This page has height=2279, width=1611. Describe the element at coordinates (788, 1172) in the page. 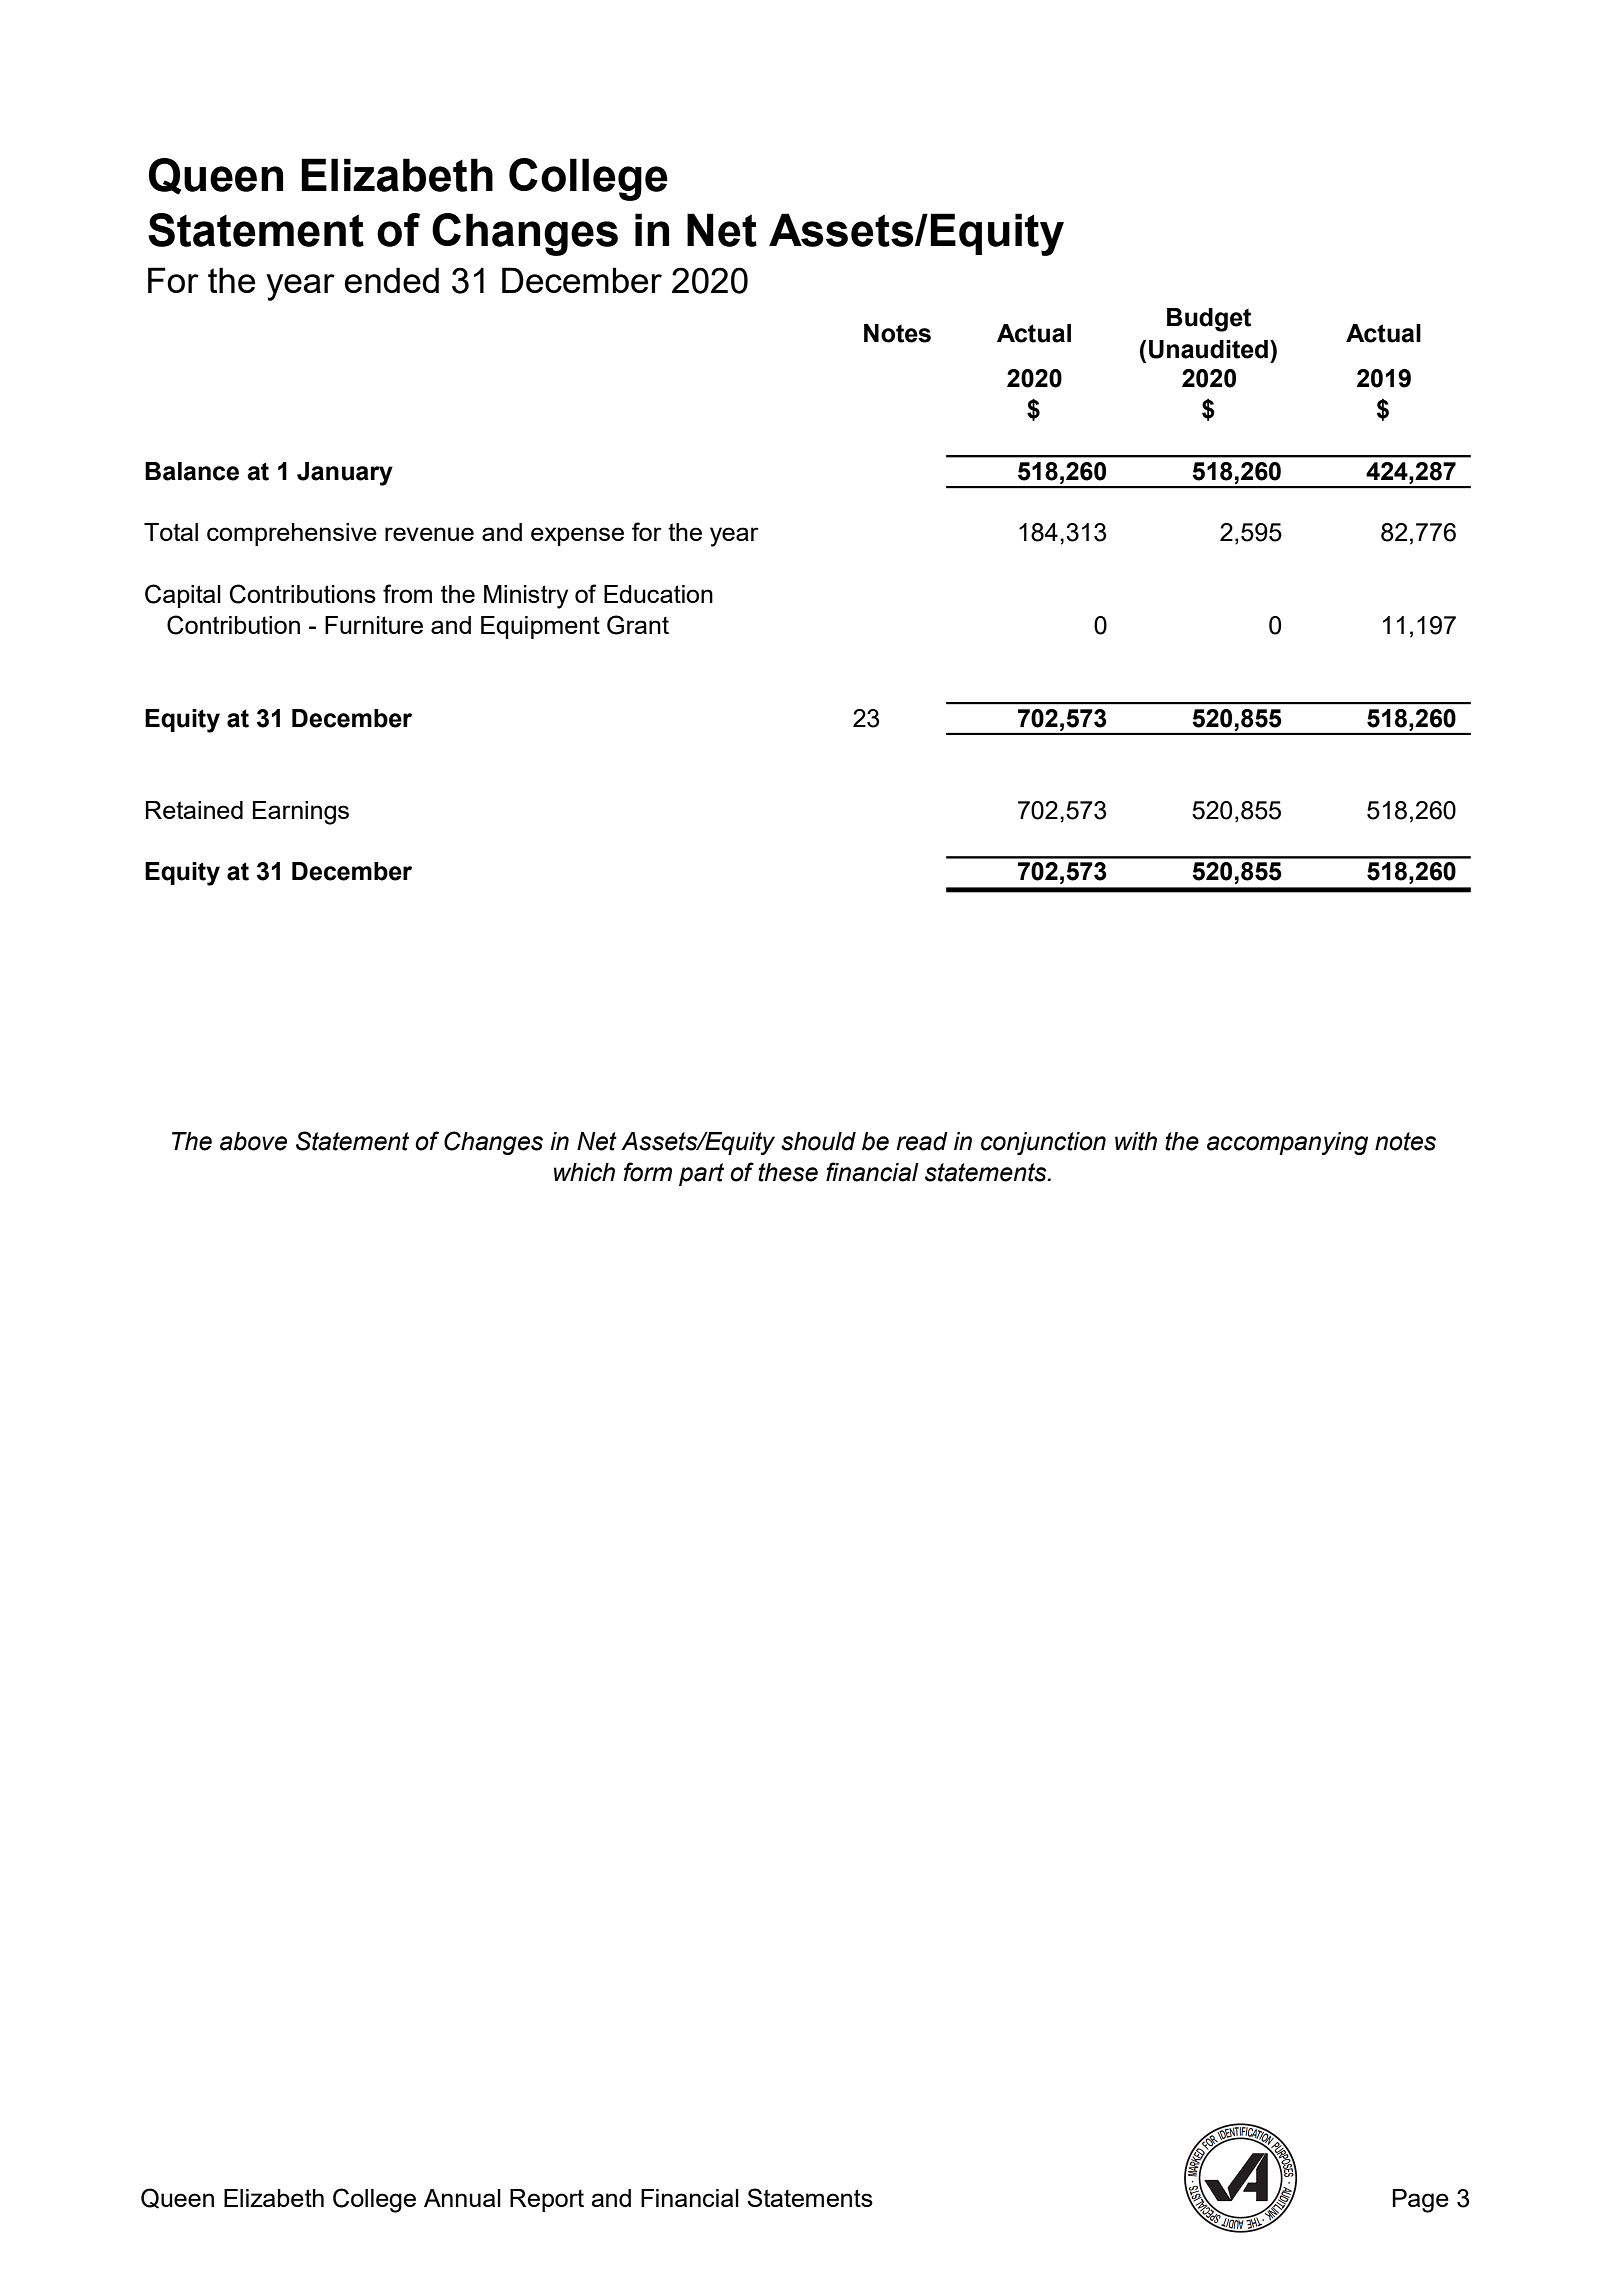

I see `these` at that location.
